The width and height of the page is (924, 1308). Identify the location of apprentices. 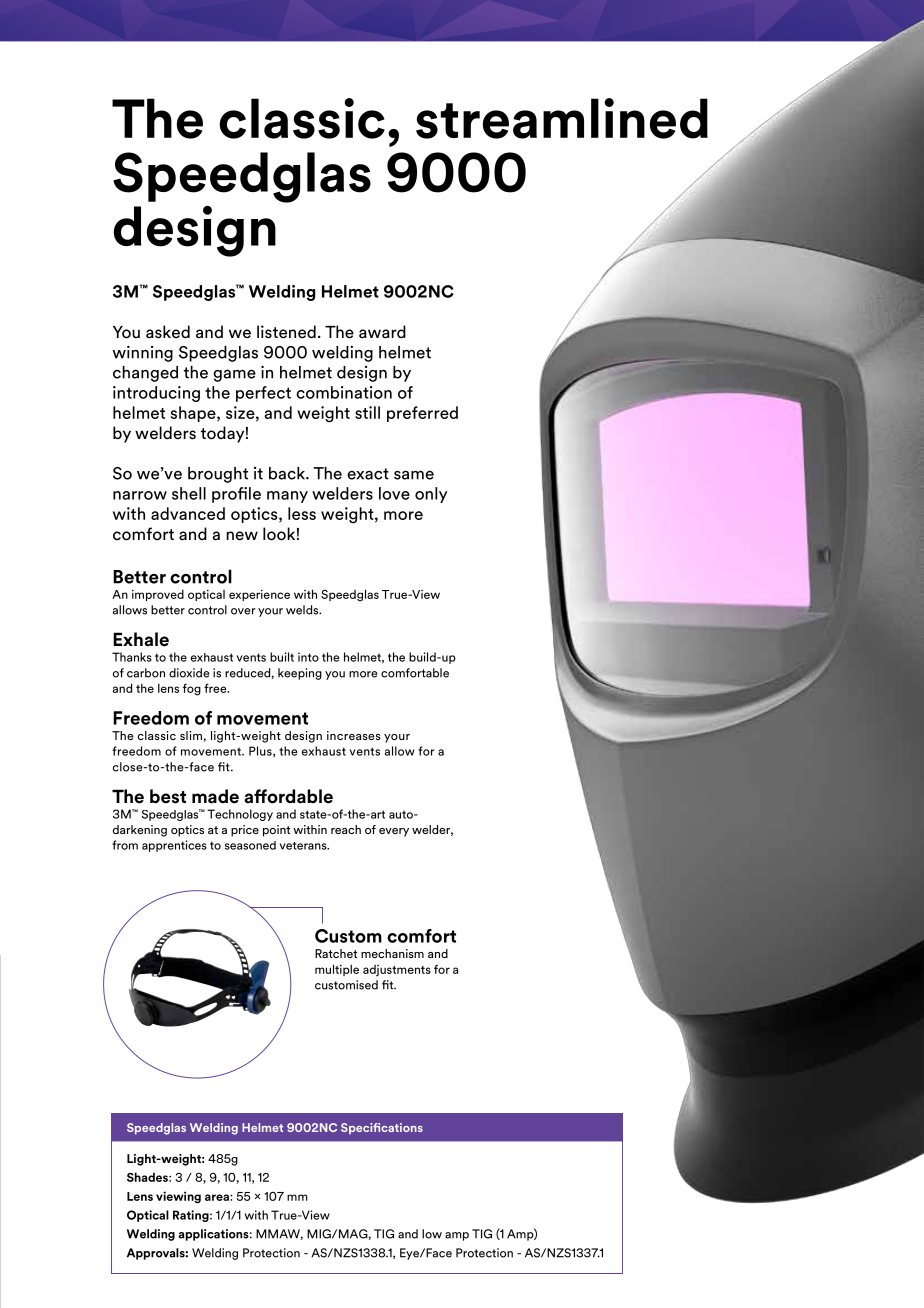
(174, 846).
